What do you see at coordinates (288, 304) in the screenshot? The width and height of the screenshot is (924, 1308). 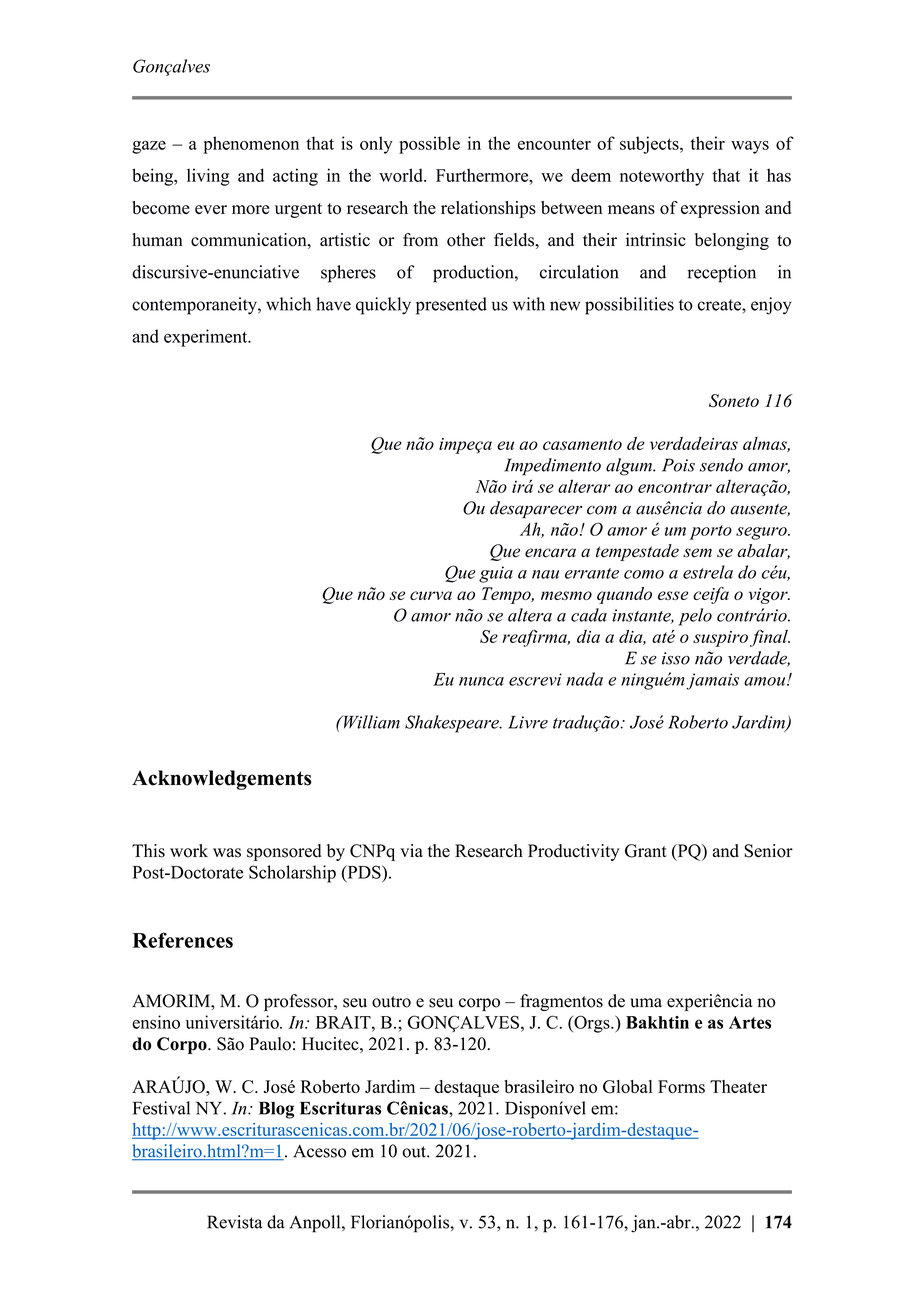 I see `which` at bounding box center [288, 304].
